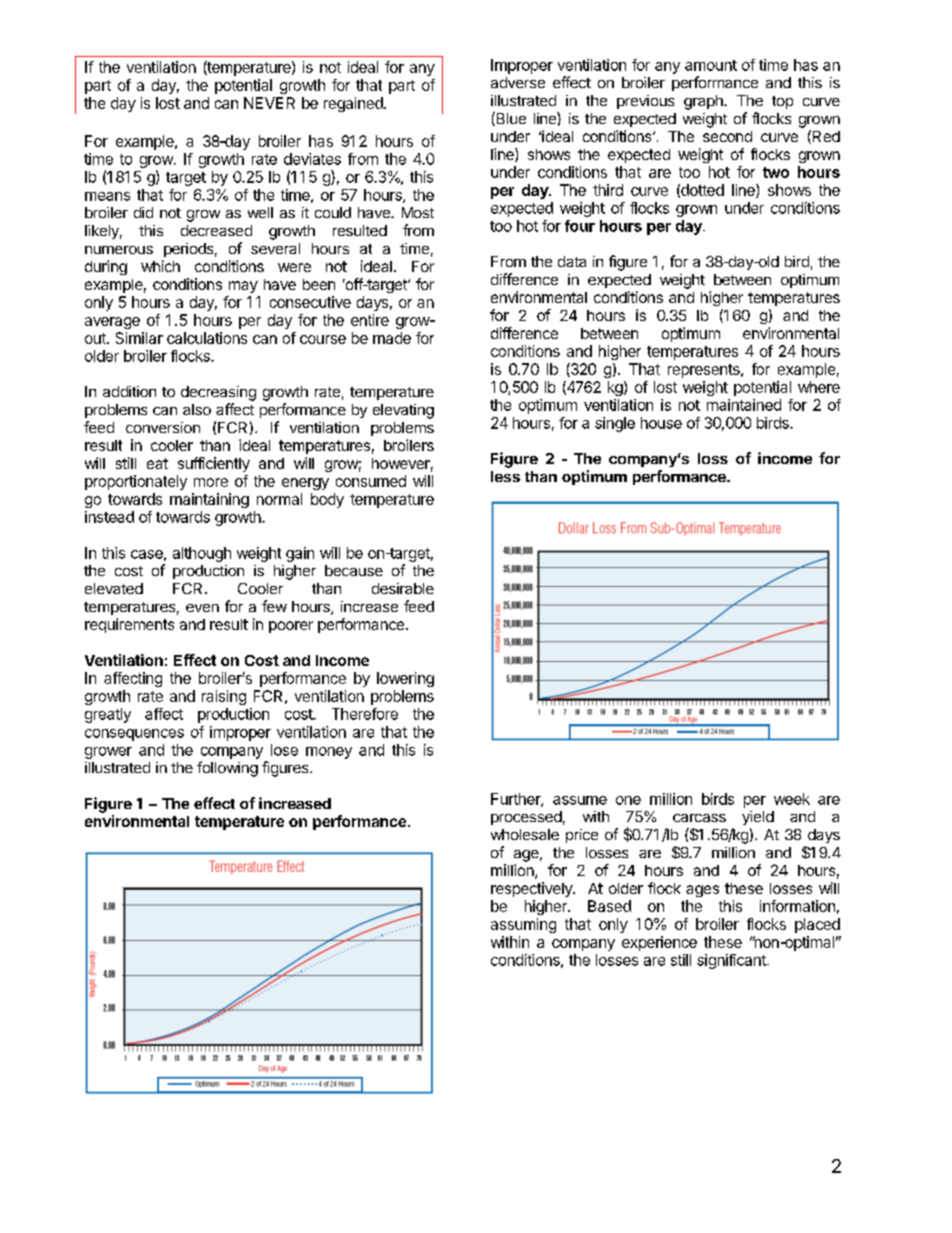 The width and height of the page is (952, 1233). Describe the element at coordinates (518, 82) in the page. I see `adverse` at that location.
